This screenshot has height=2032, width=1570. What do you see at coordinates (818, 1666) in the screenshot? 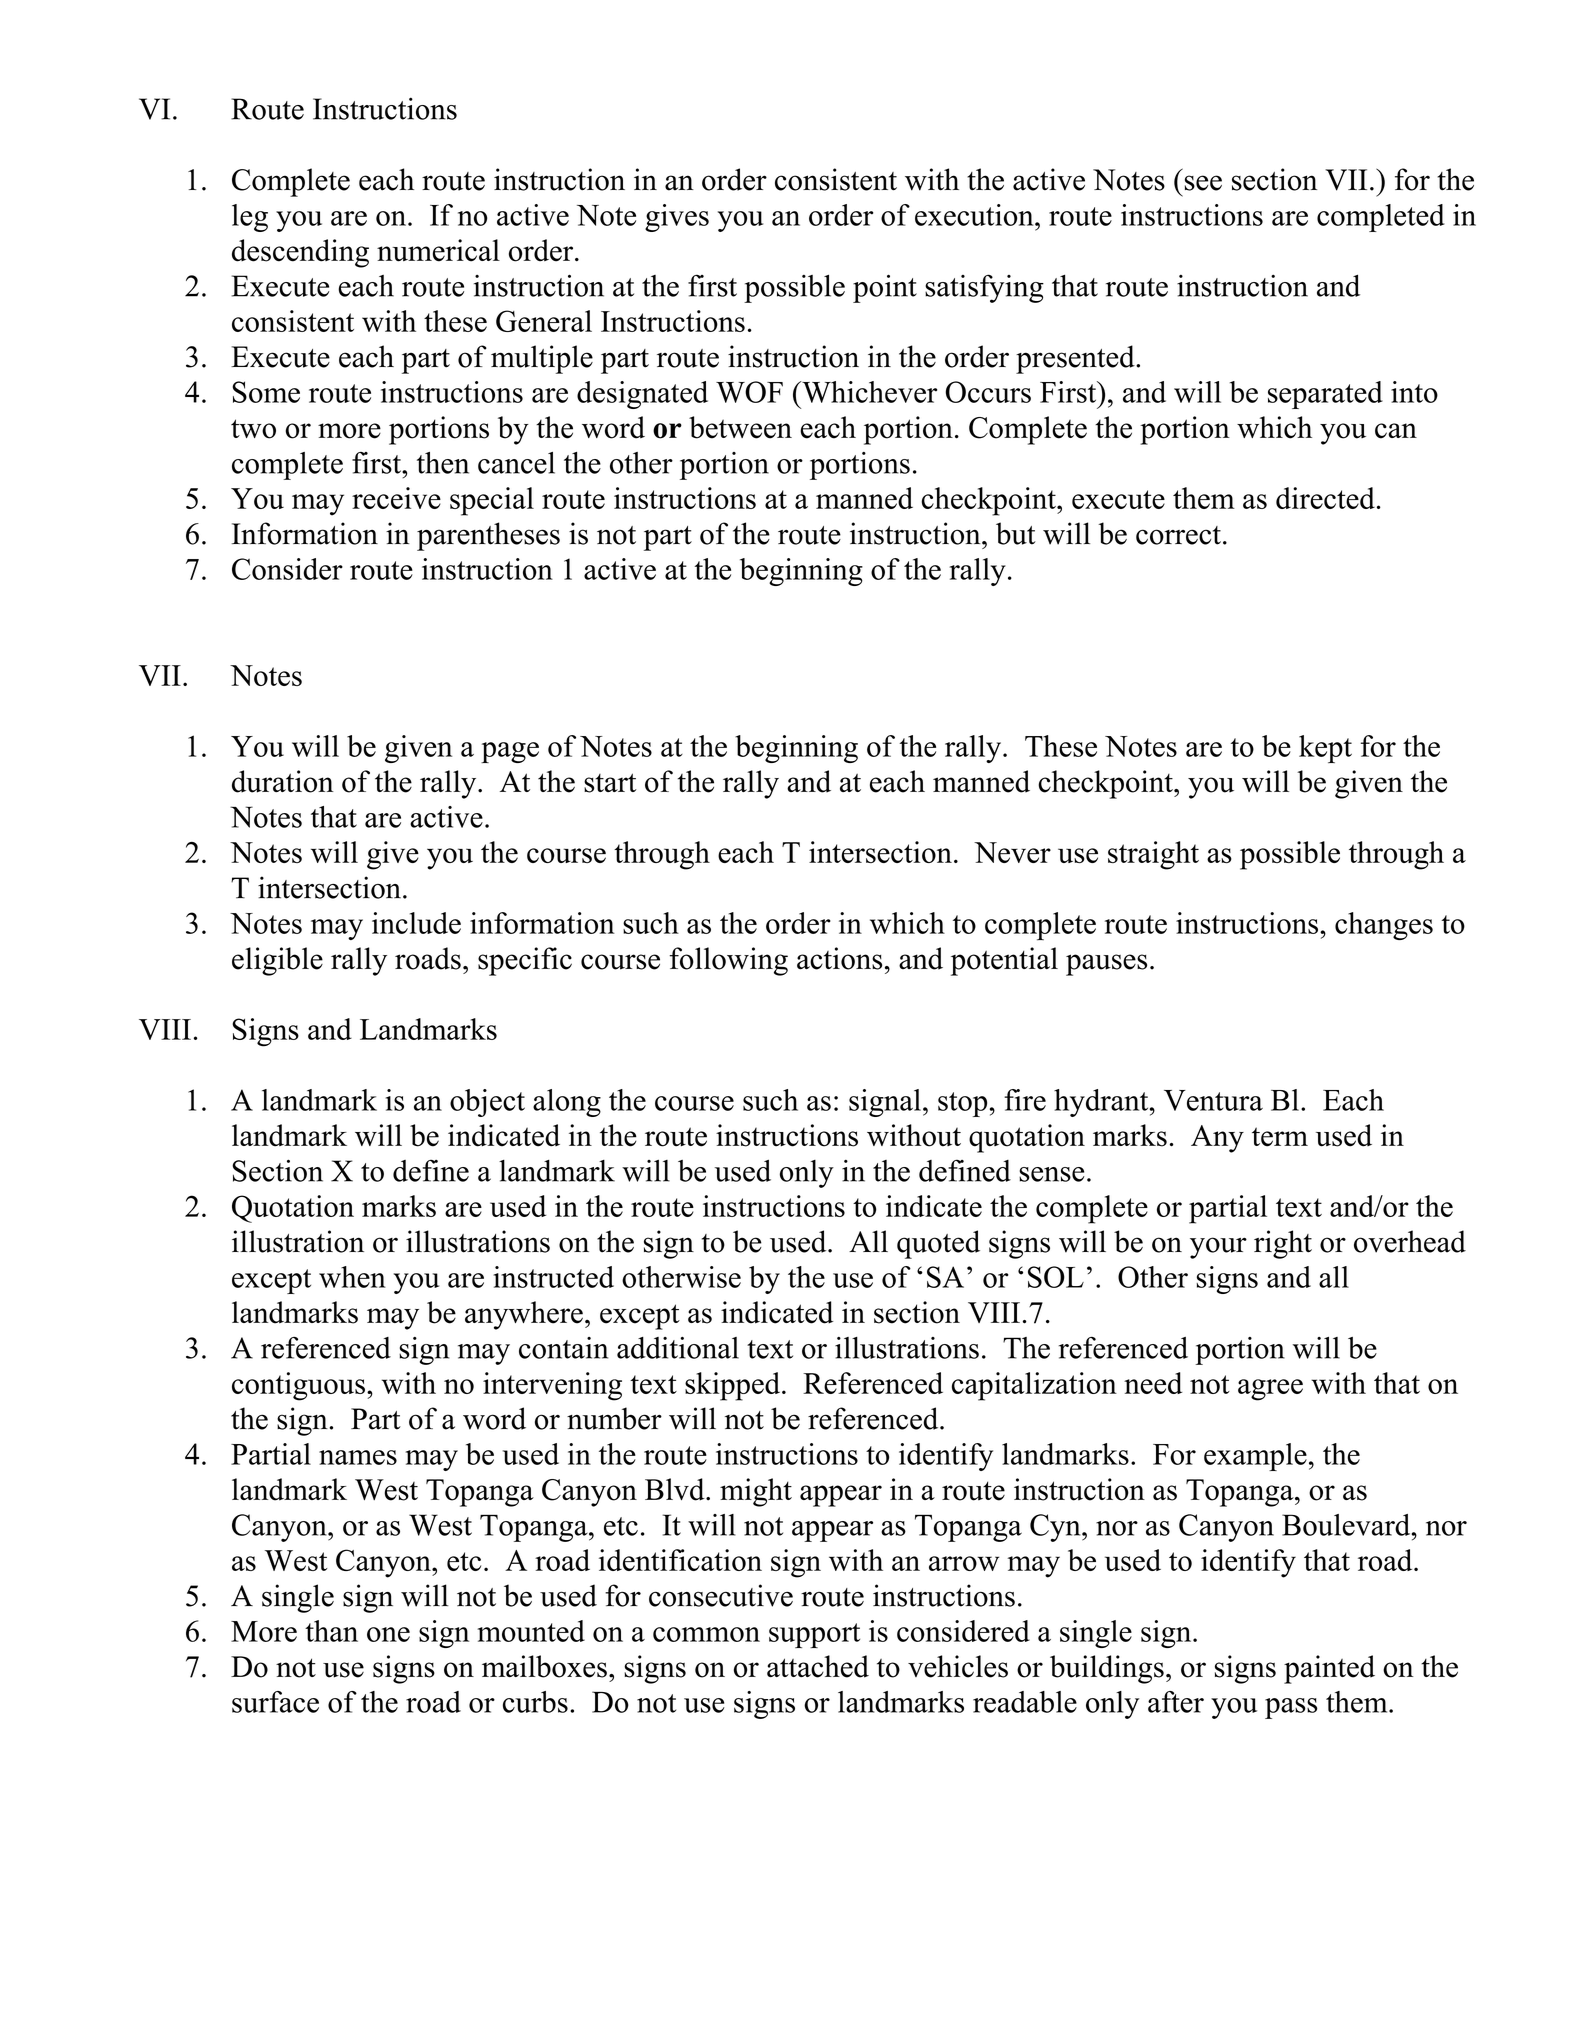
I see `attached` at bounding box center [818, 1666].
